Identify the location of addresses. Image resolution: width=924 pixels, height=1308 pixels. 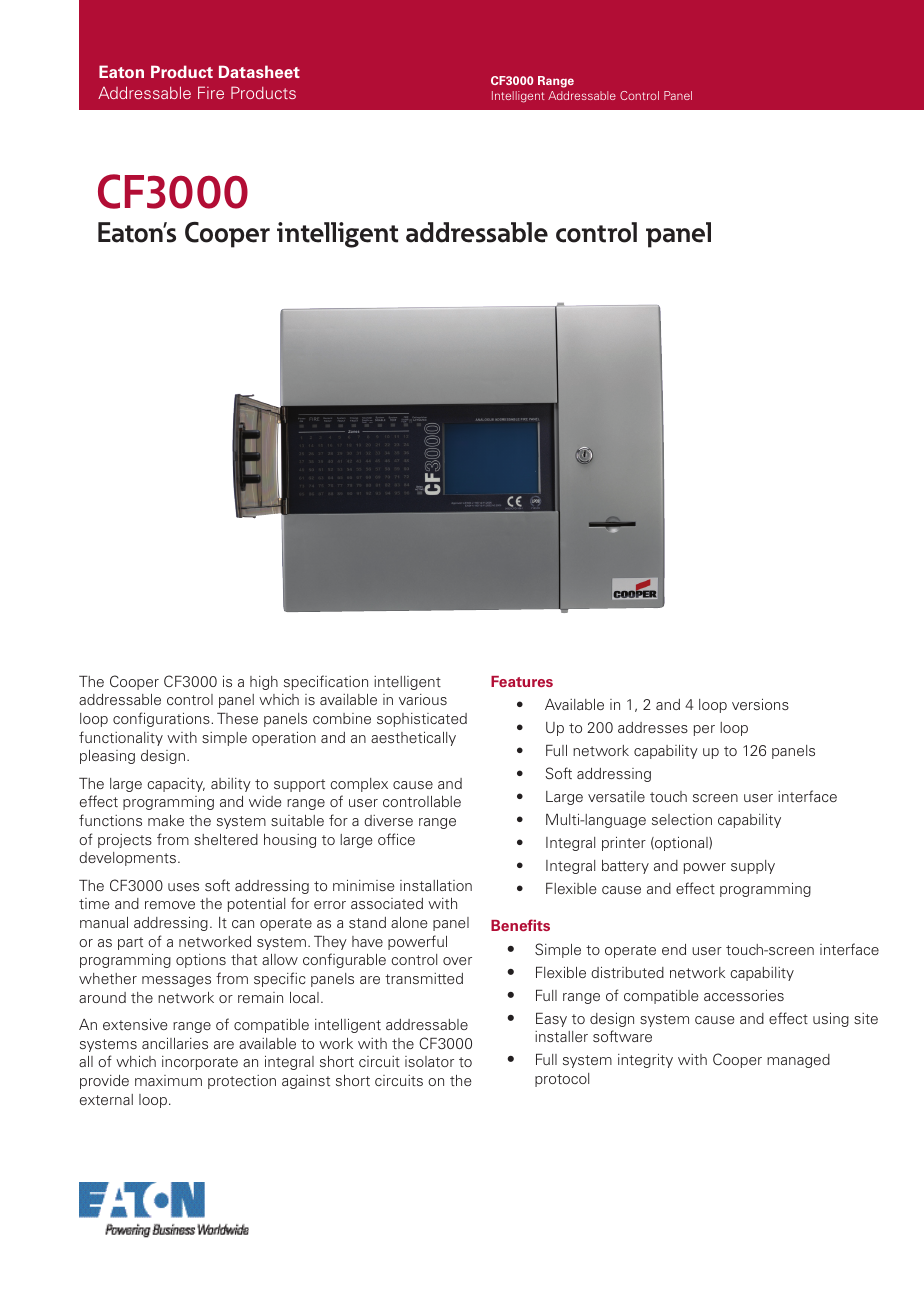
(653, 727).
